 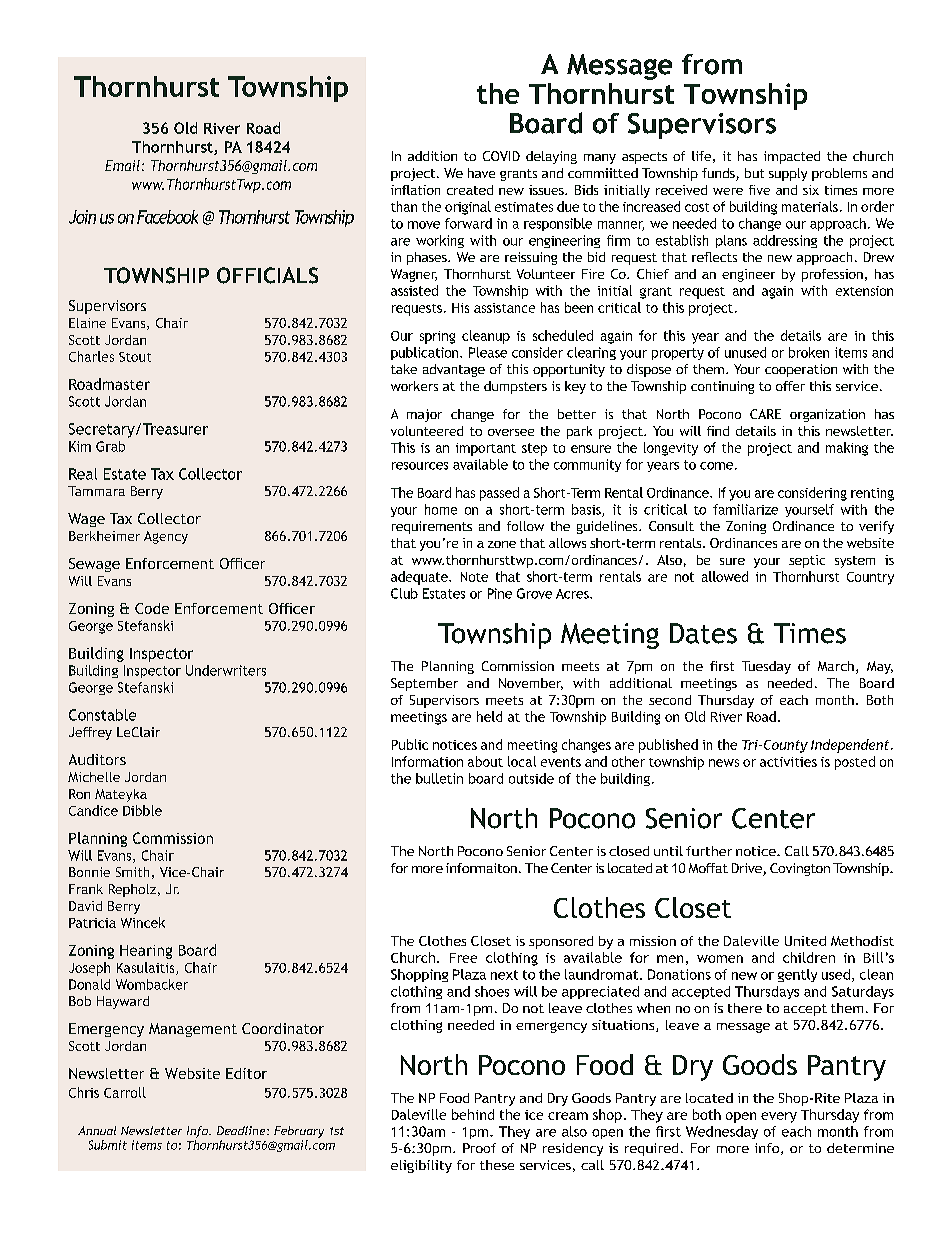 I want to click on Covington, so click(x=800, y=869).
